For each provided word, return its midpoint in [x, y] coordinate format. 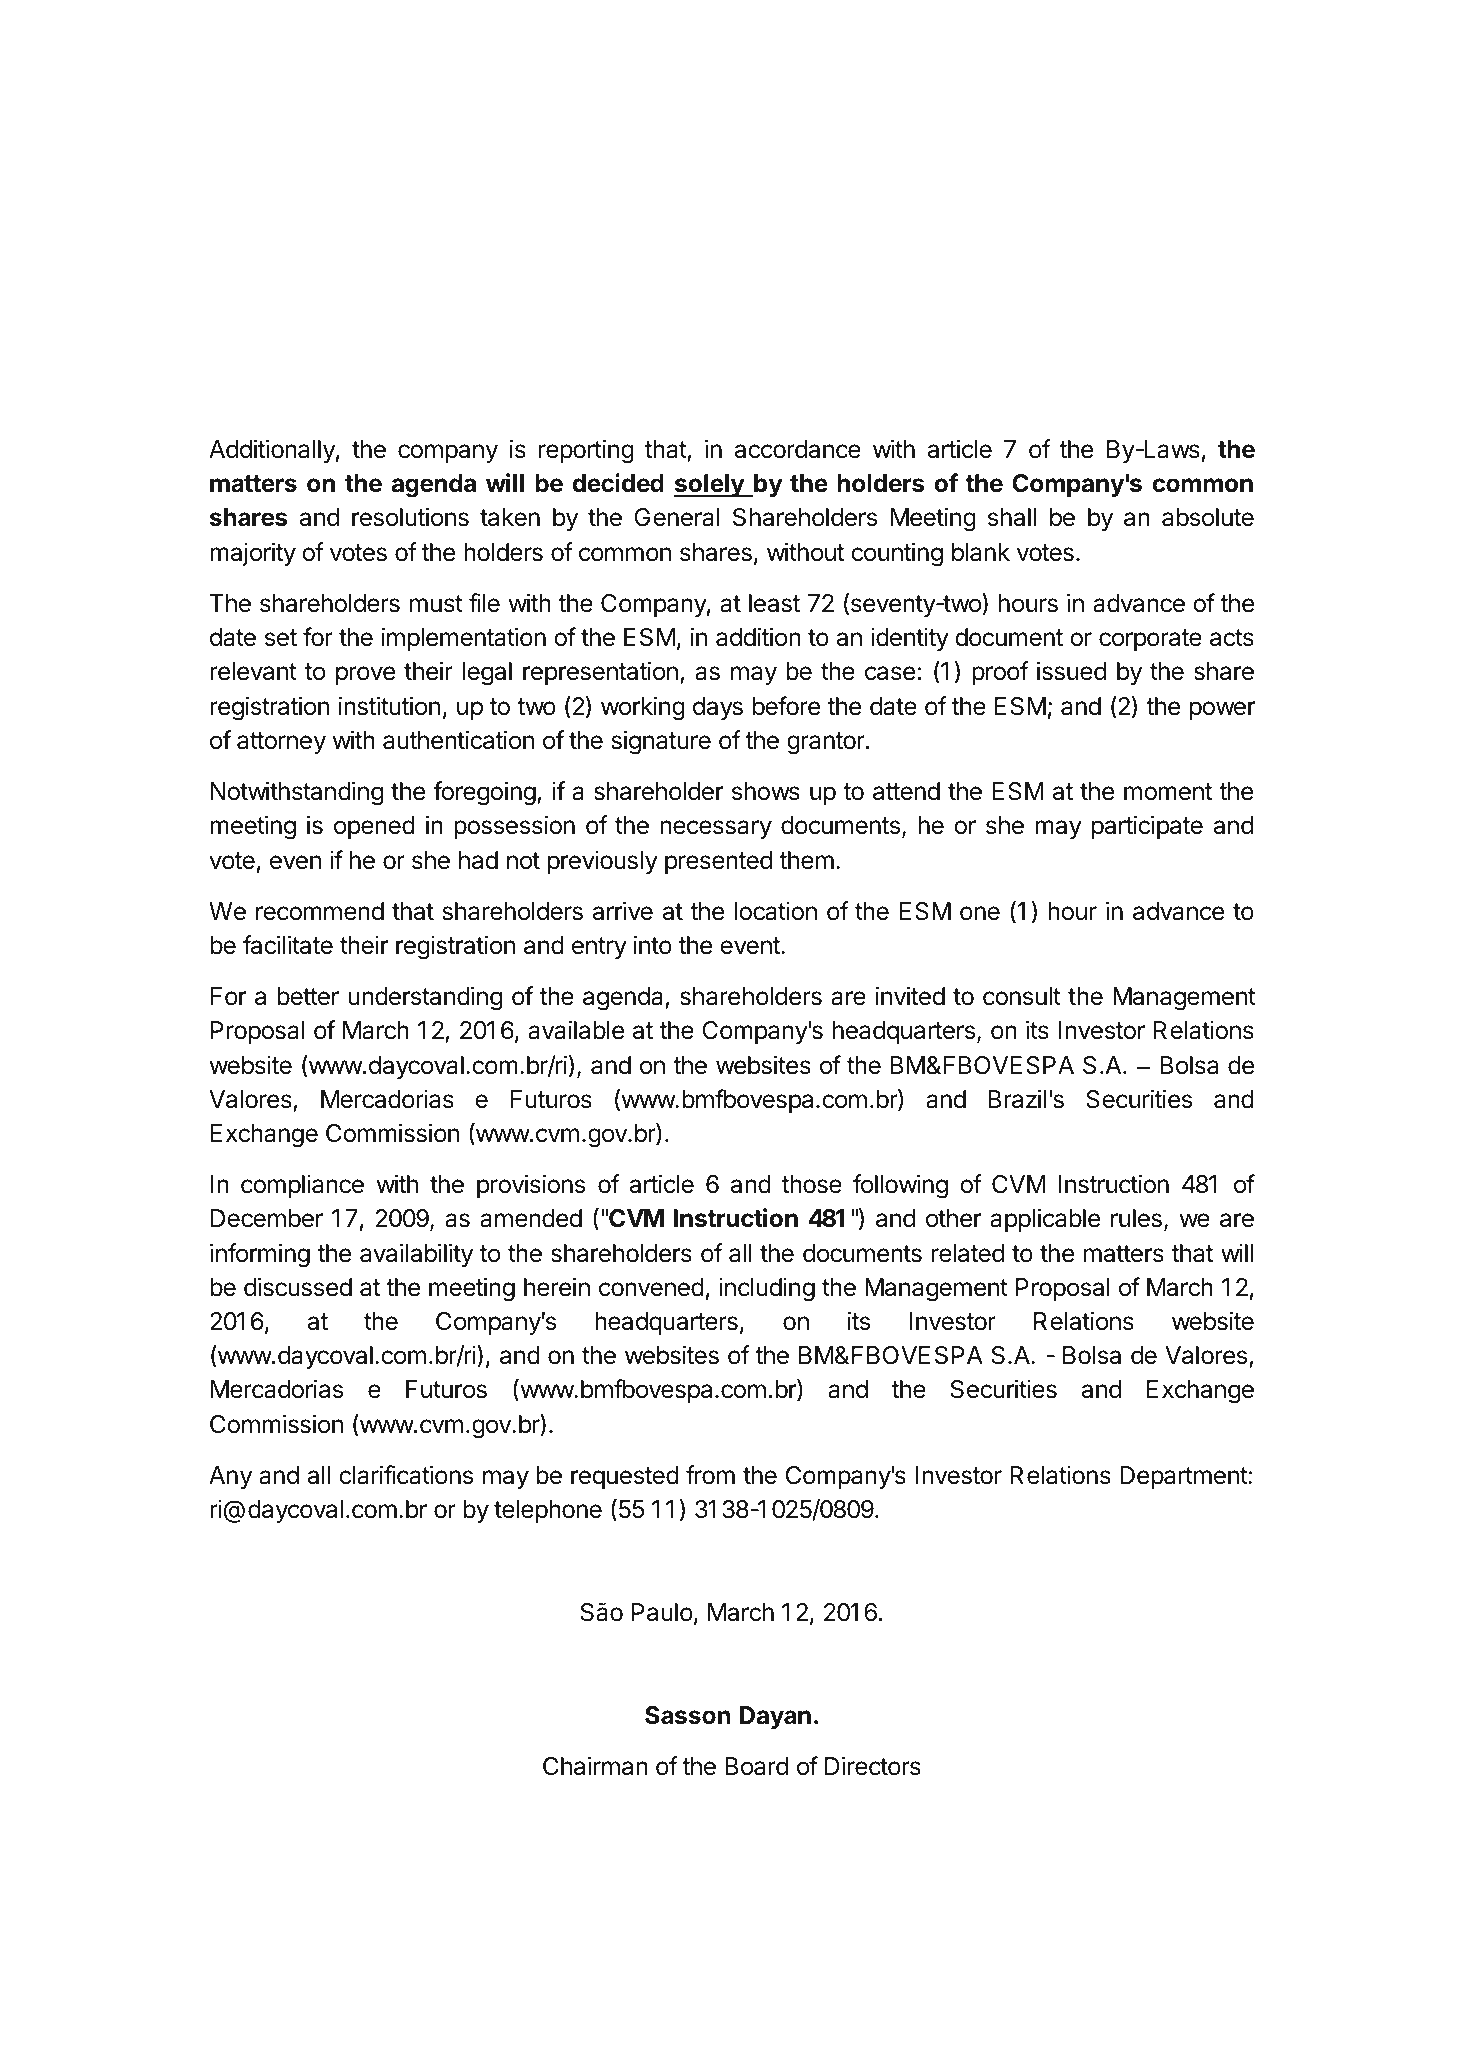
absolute [1208, 517]
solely [710, 485]
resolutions [410, 517]
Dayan [775, 1717]
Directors [873, 1766]
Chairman [595, 1766]
